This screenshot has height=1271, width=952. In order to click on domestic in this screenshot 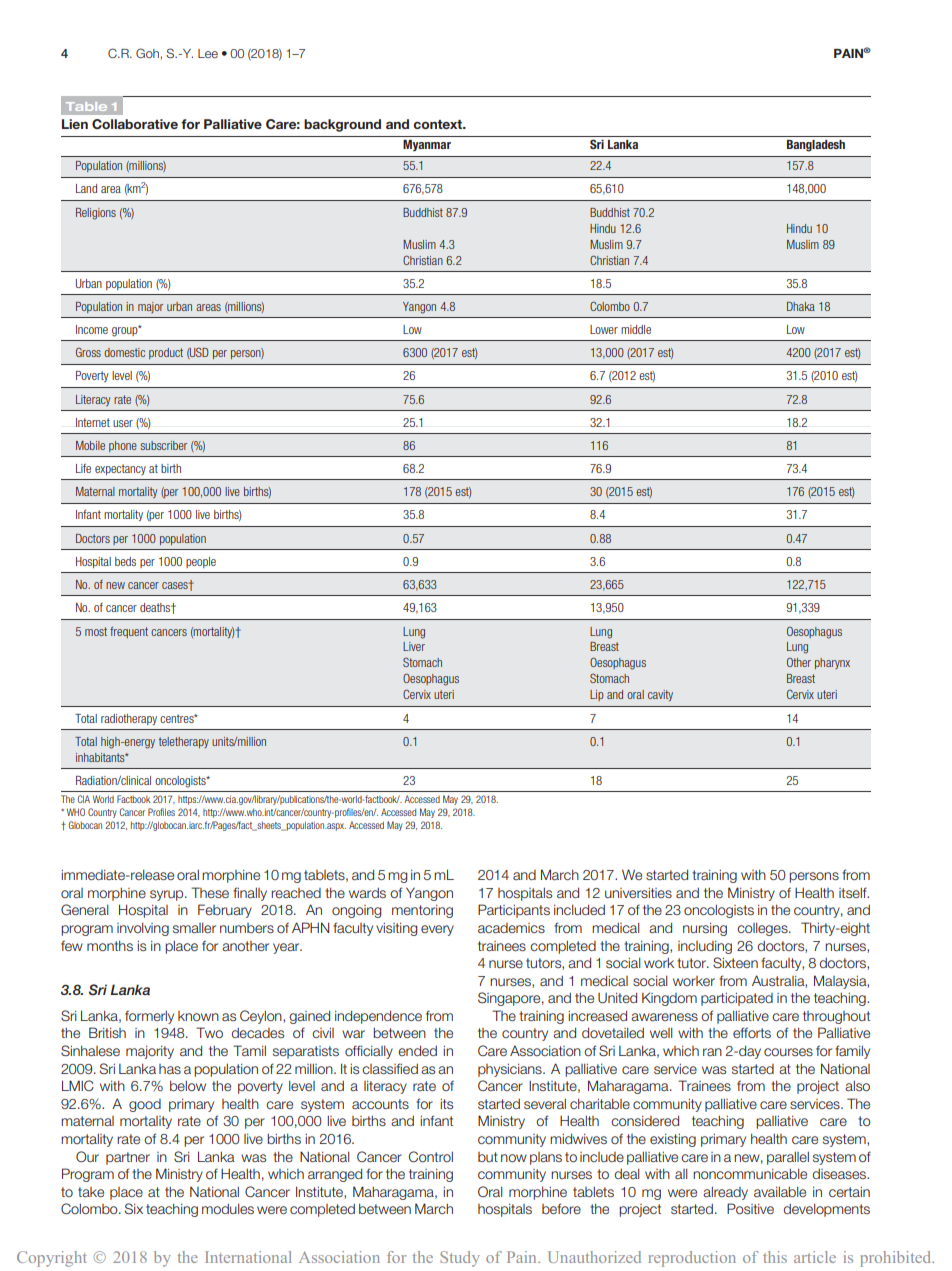, I will do `click(124, 352)`.
